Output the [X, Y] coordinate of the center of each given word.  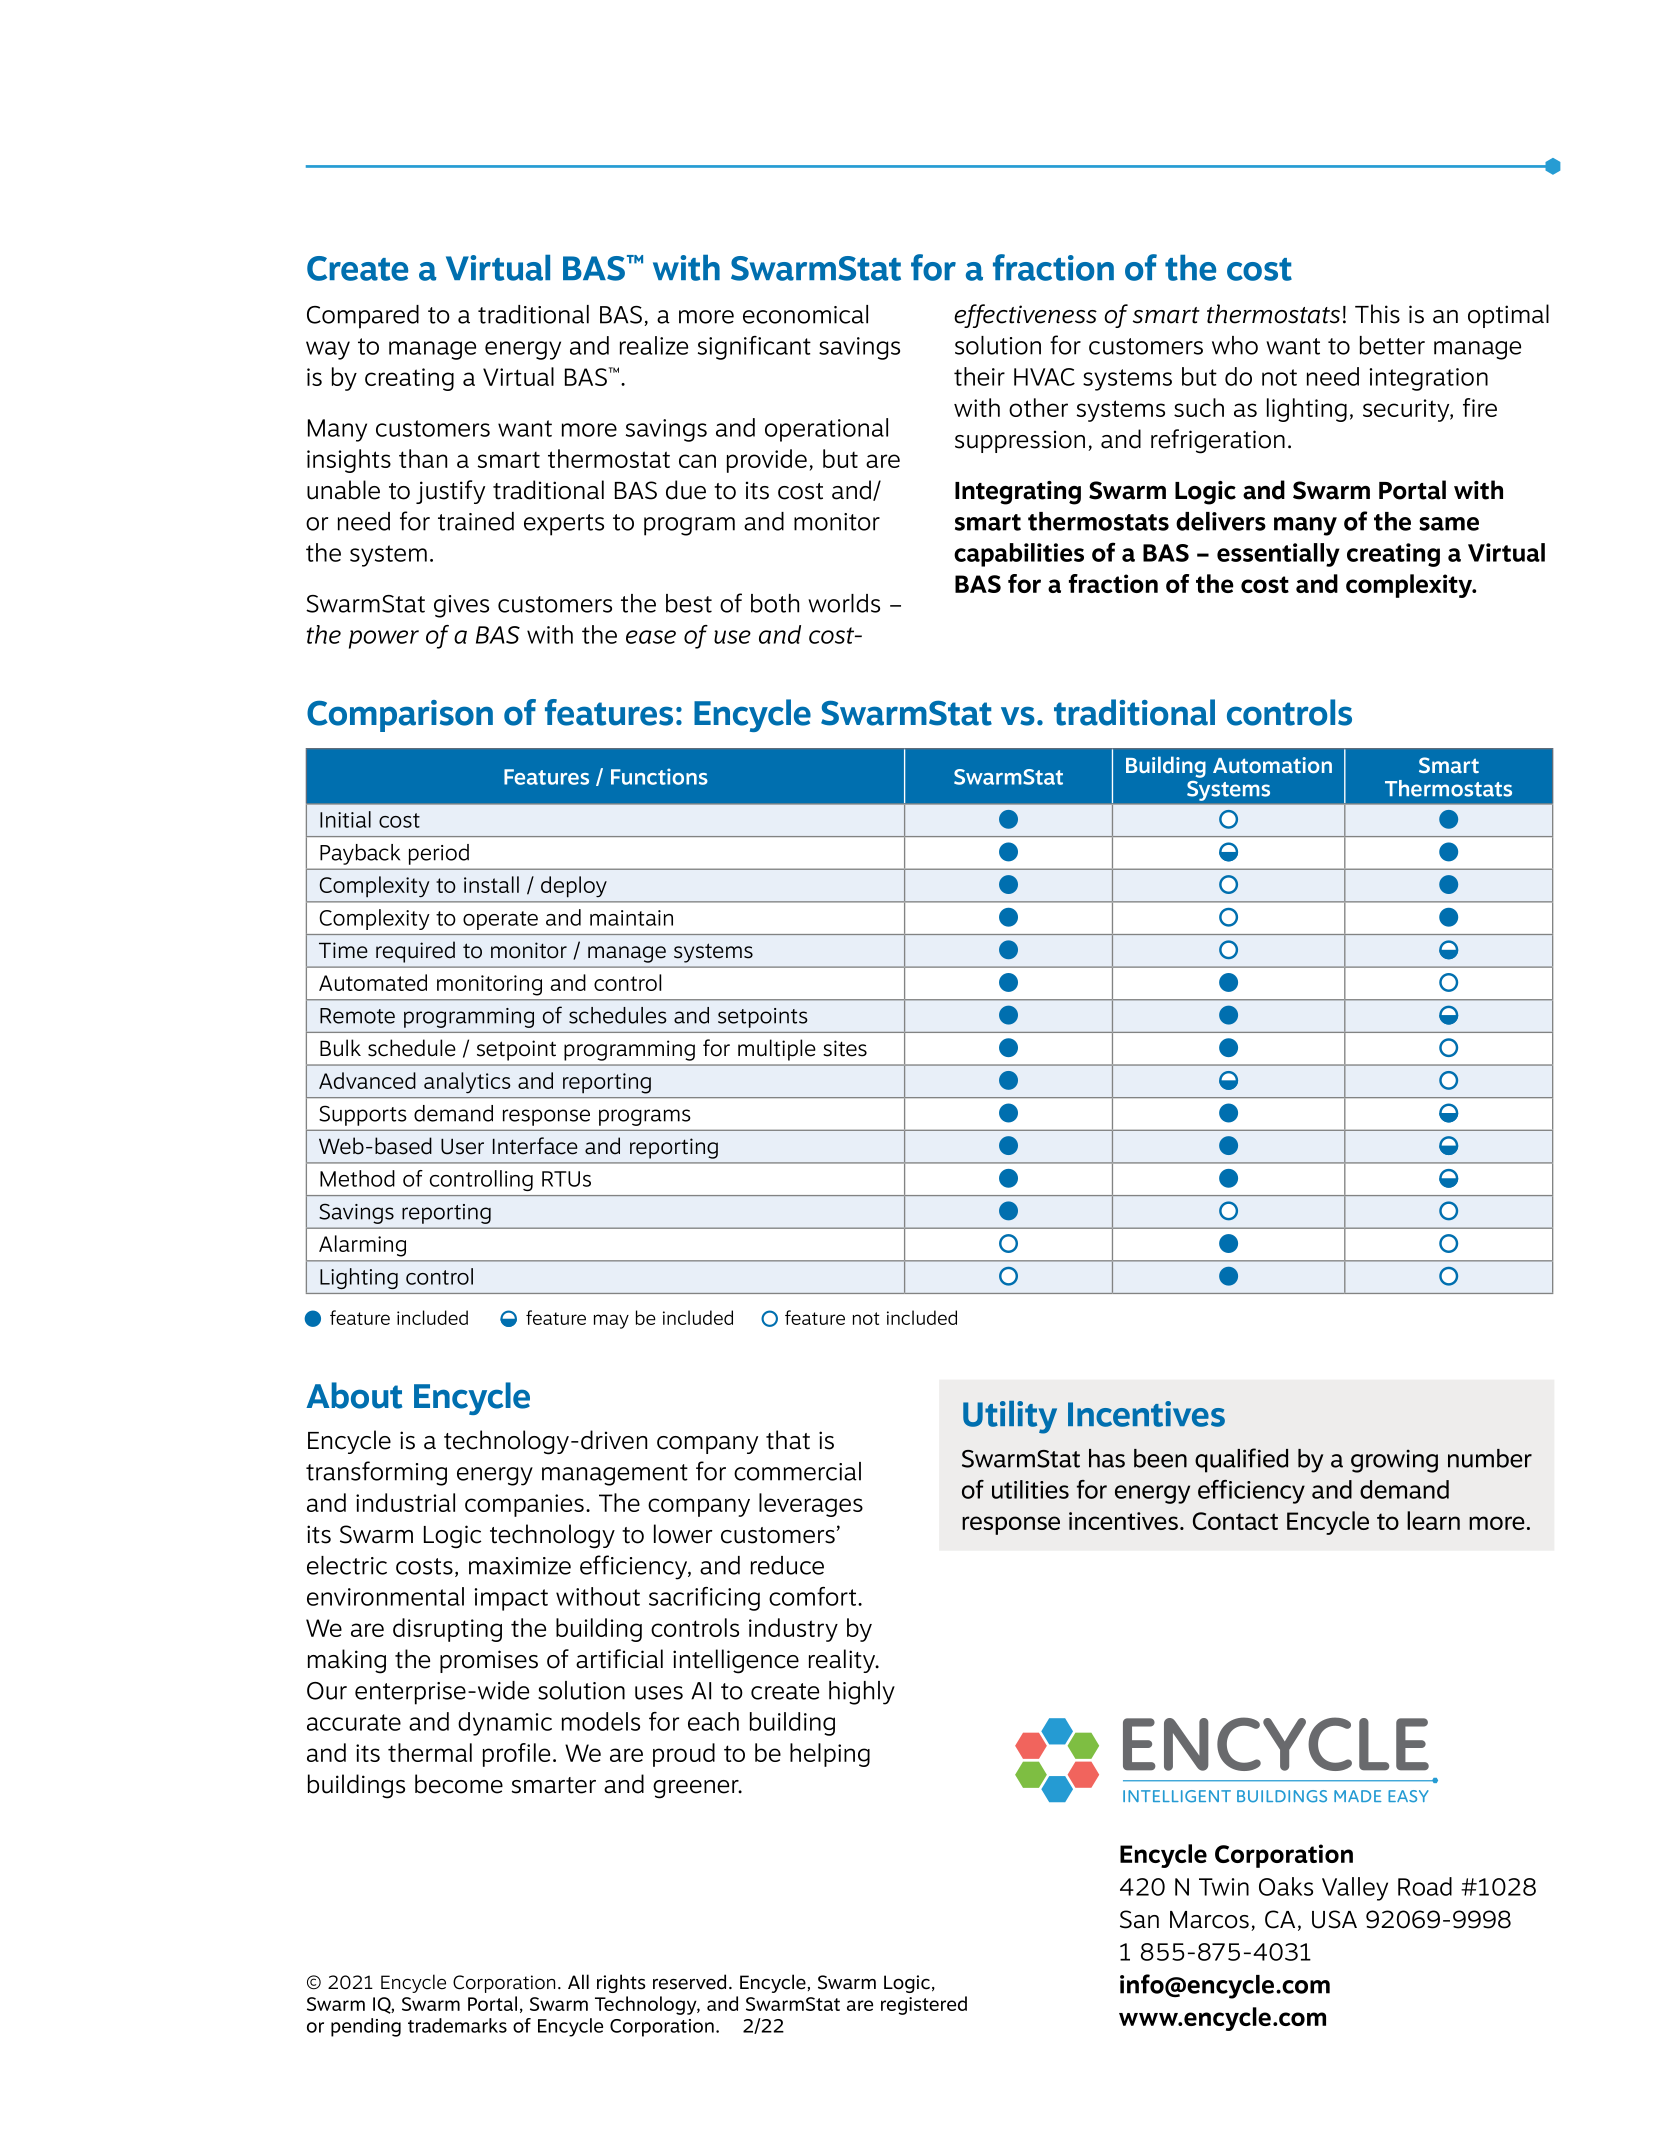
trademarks [457, 2025]
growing [1394, 1461]
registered [924, 2005]
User [462, 1146]
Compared [363, 317]
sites [845, 1048]
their [979, 376]
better [1392, 345]
